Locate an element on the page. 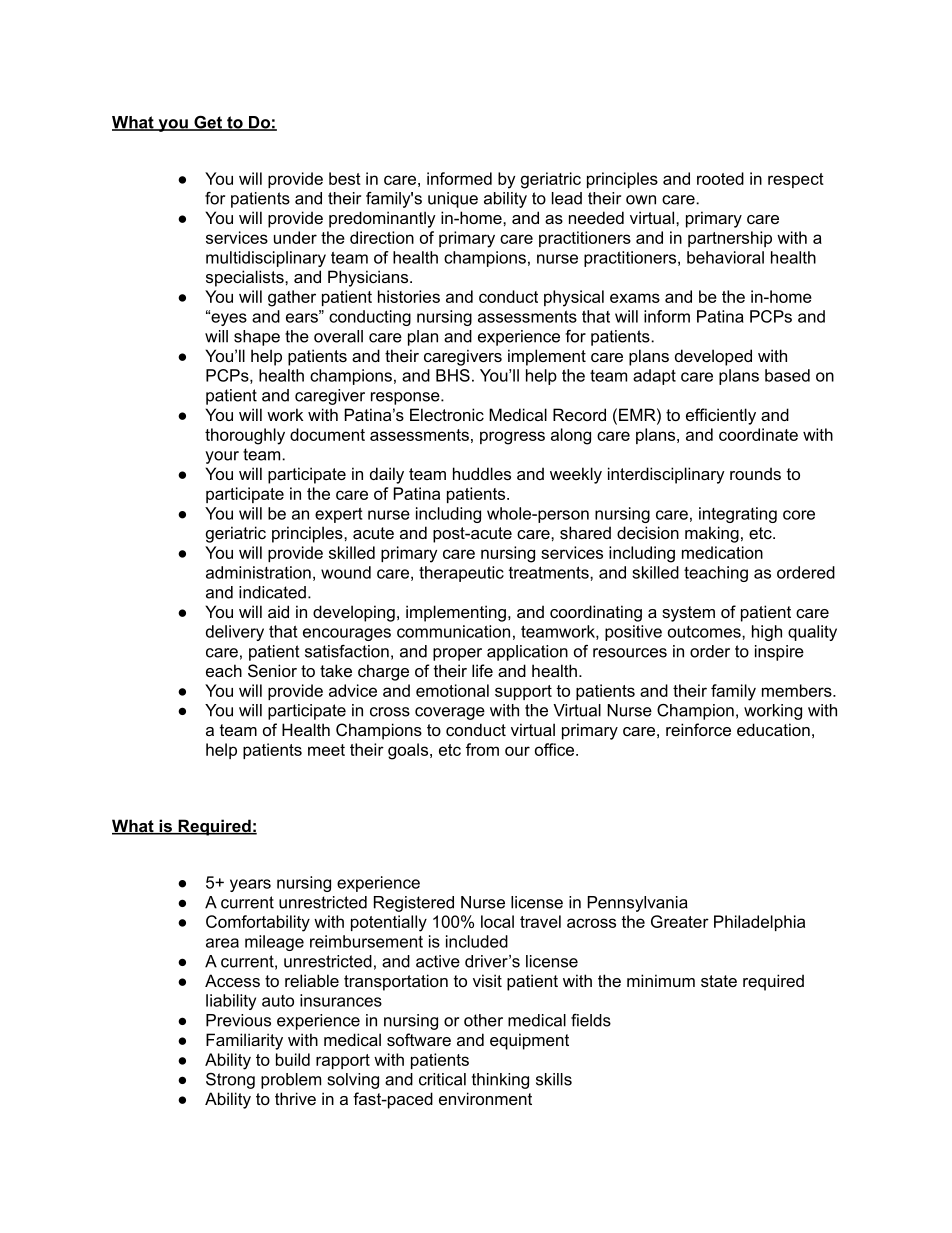 This document has height=1233, width=952. high is located at coordinates (767, 633).
